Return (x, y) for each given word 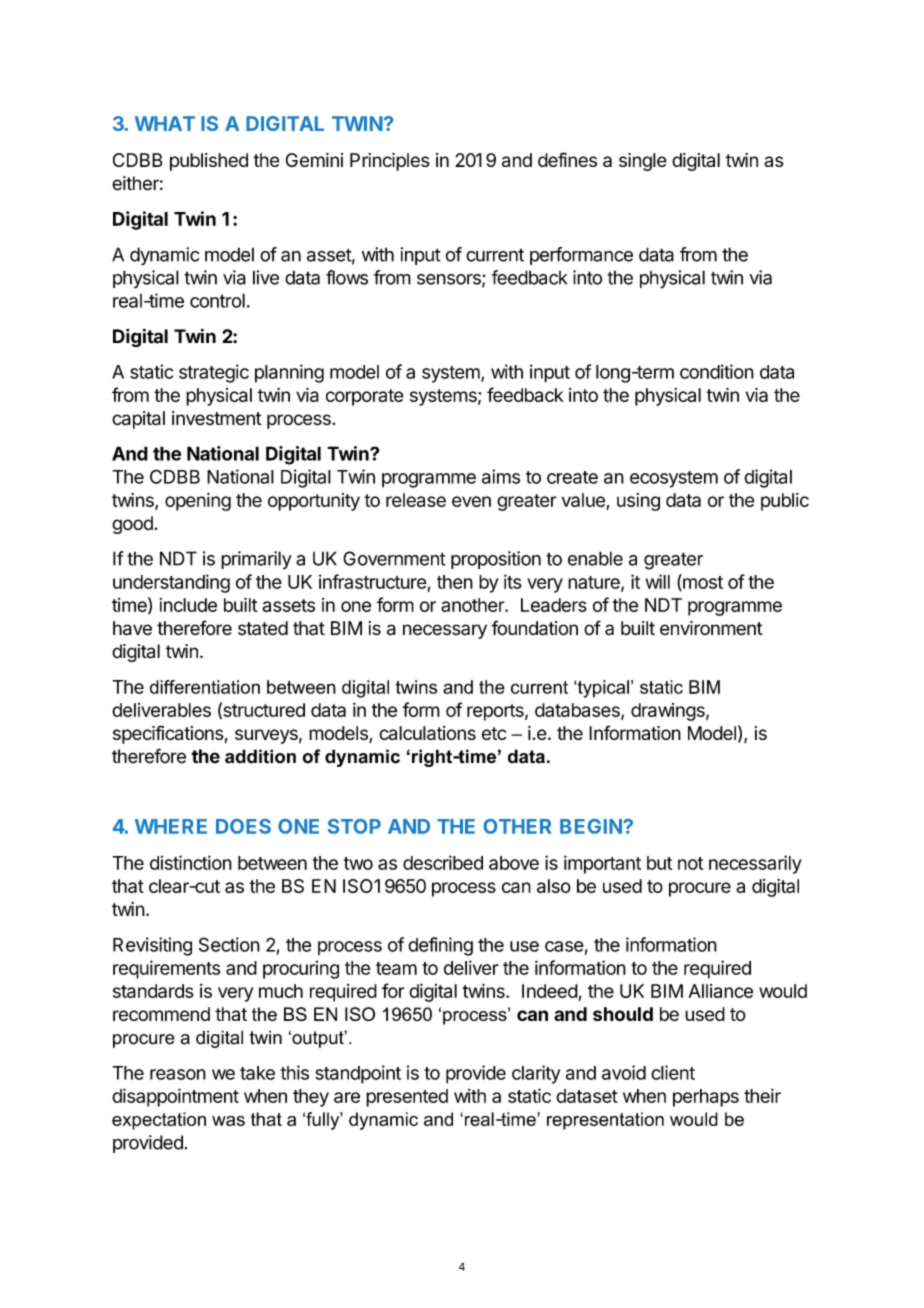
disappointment (175, 1097)
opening (198, 502)
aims (501, 476)
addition (260, 756)
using (638, 502)
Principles (389, 162)
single (643, 162)
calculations (427, 733)
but (659, 863)
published (209, 162)
